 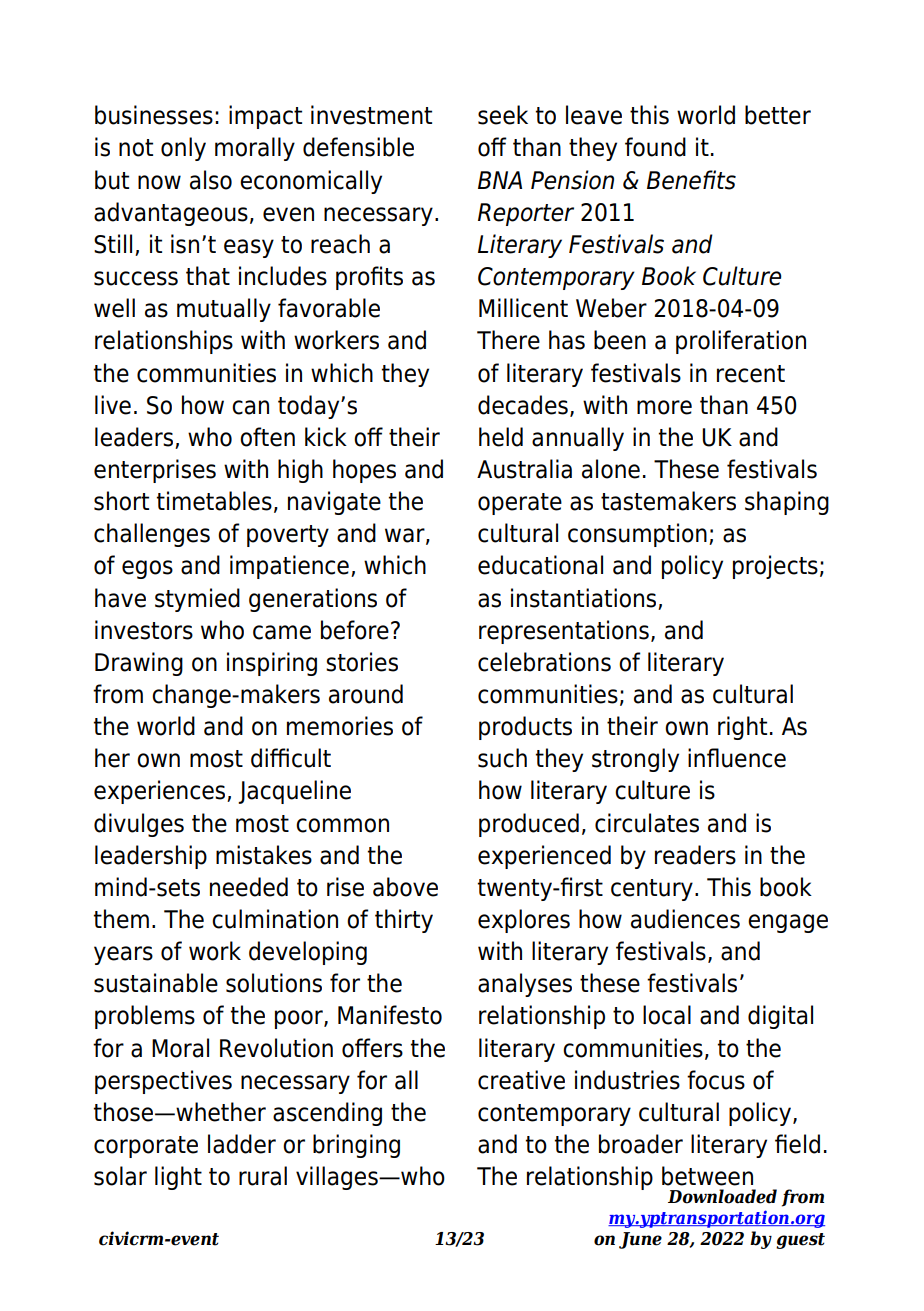 I want to click on BNA, so click(x=500, y=180).
